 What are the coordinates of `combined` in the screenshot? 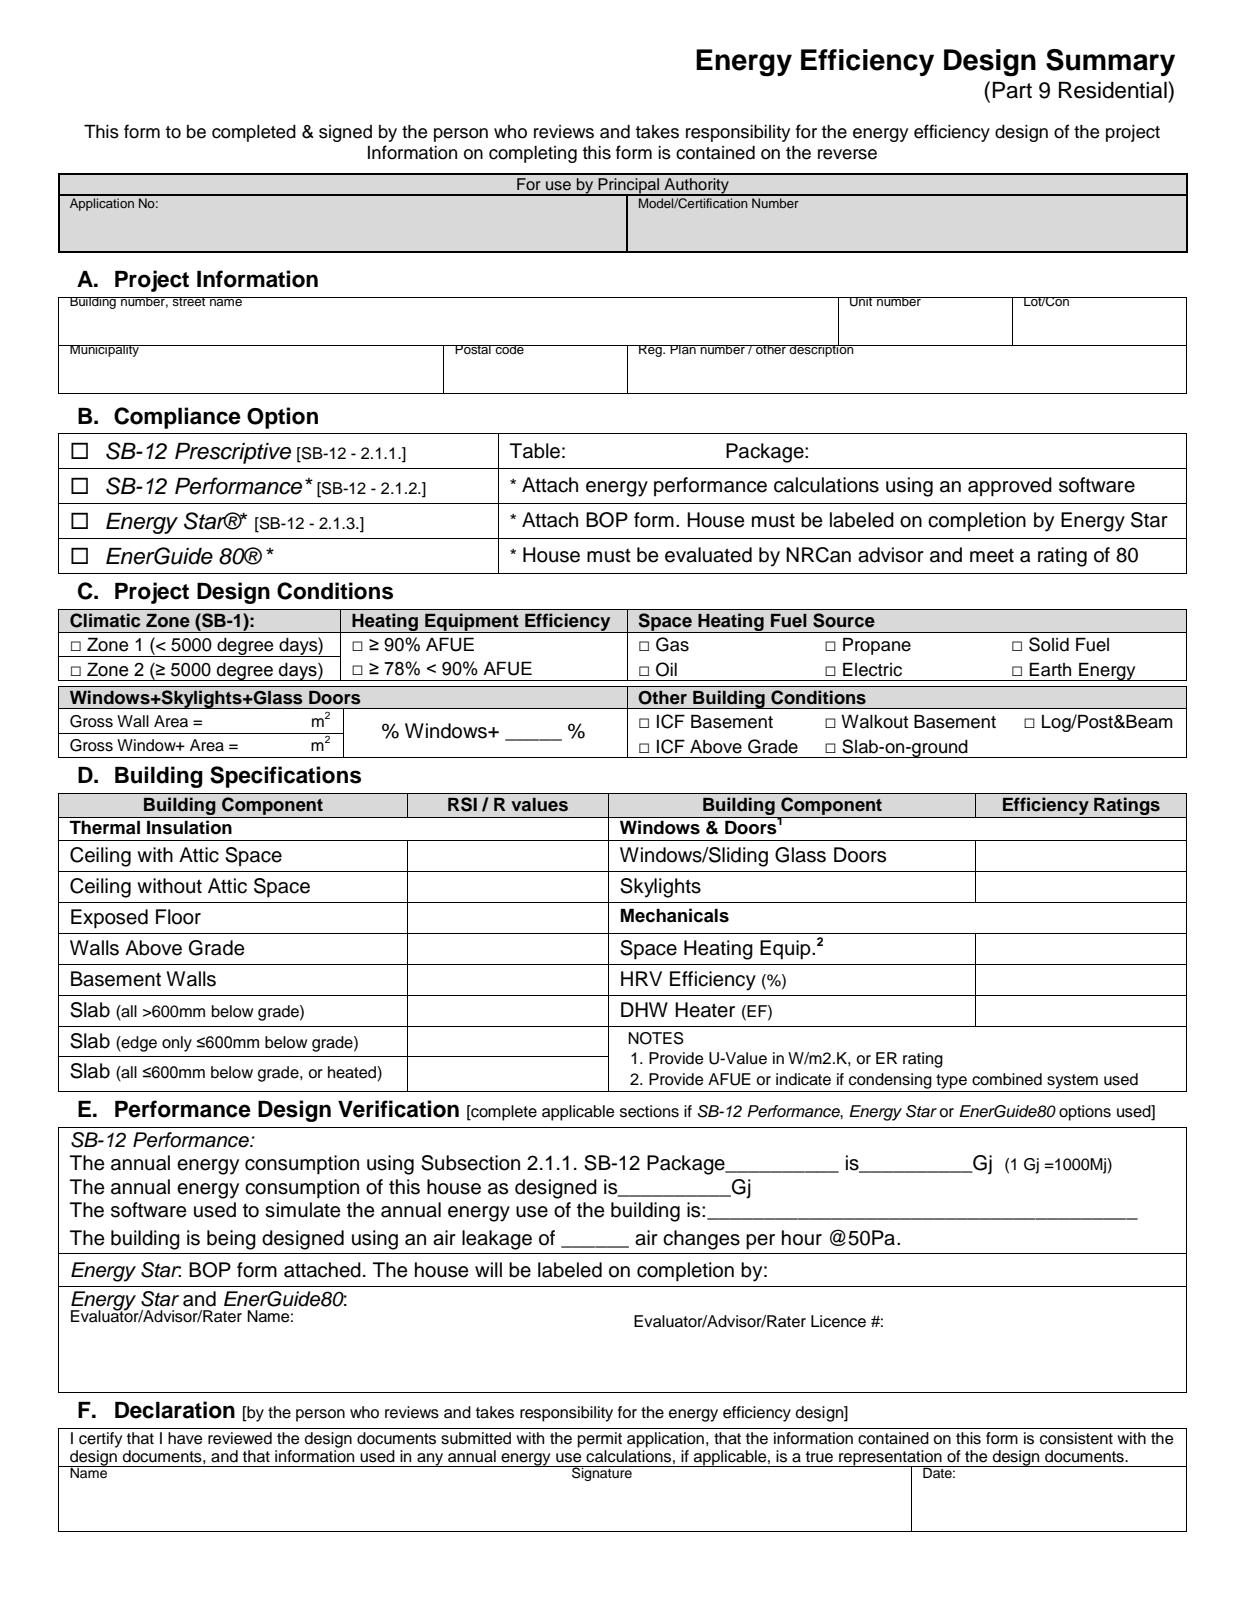 It's located at (1007, 1079).
